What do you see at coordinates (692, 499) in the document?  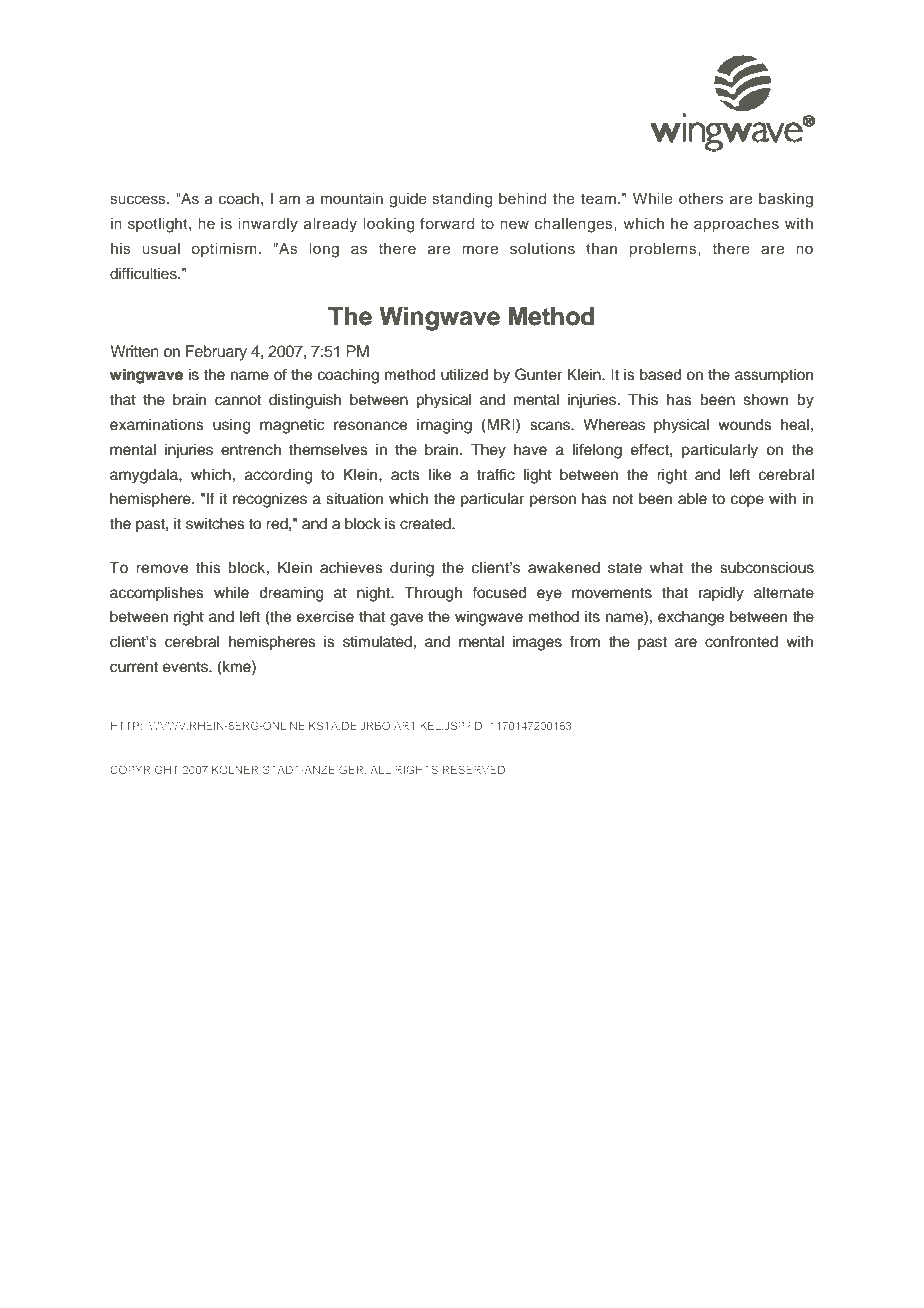 I see `able` at bounding box center [692, 499].
